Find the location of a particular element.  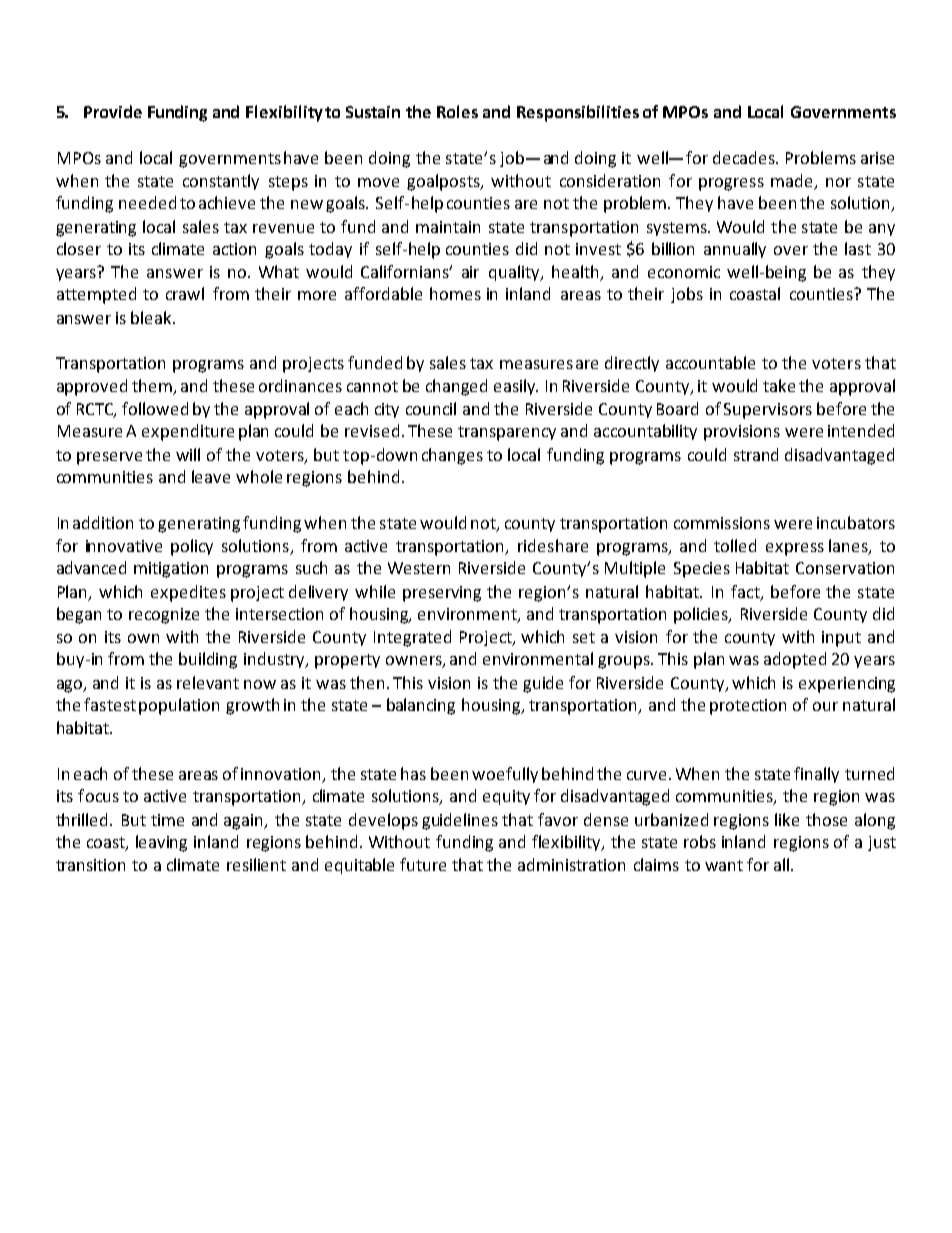

strand is located at coordinates (756, 454).
